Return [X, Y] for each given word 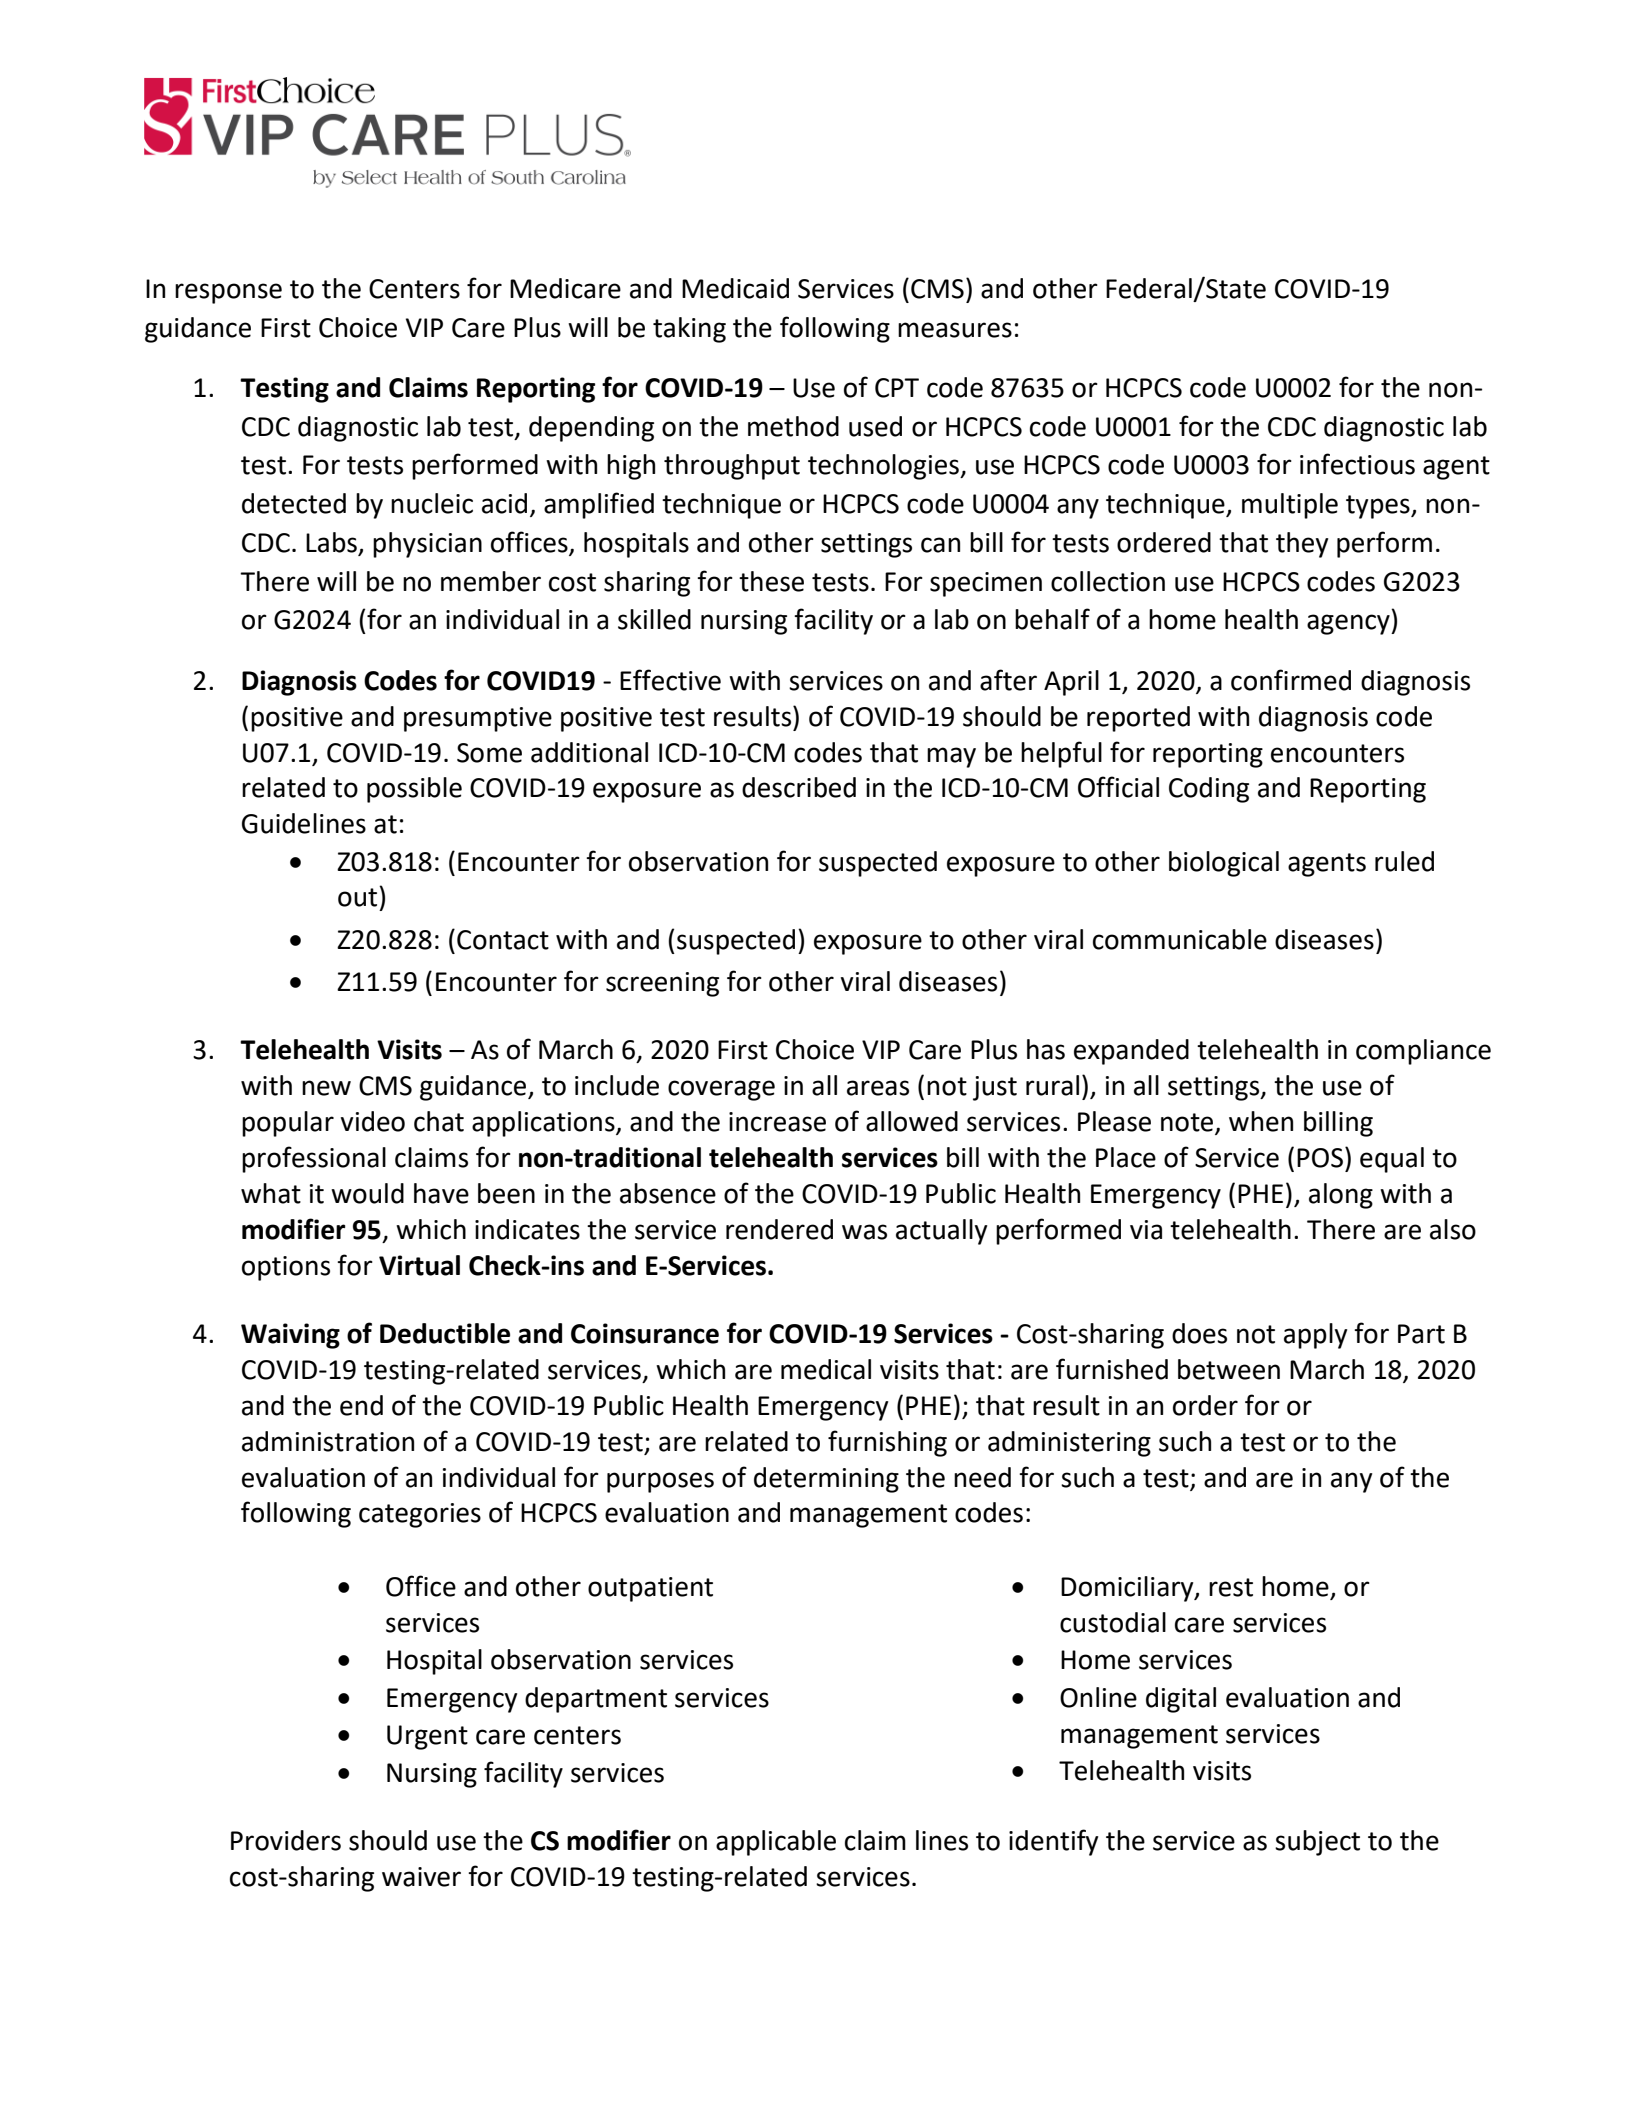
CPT [897, 388]
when [1261, 1121]
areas [878, 1088]
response [228, 293]
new [326, 1088]
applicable [776, 1843]
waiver [421, 1877]
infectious [1357, 464]
